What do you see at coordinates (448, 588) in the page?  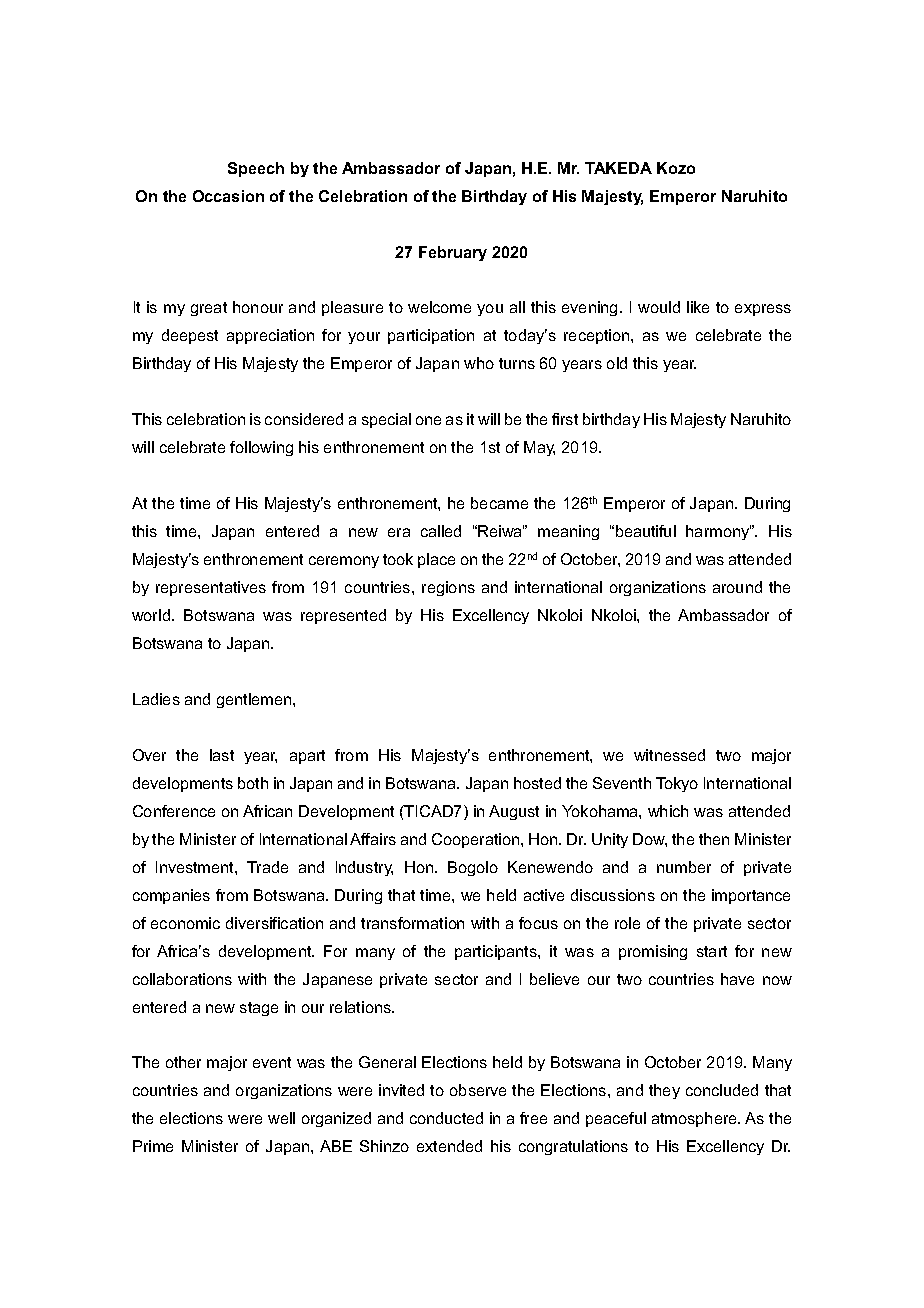 I see `regions` at bounding box center [448, 588].
